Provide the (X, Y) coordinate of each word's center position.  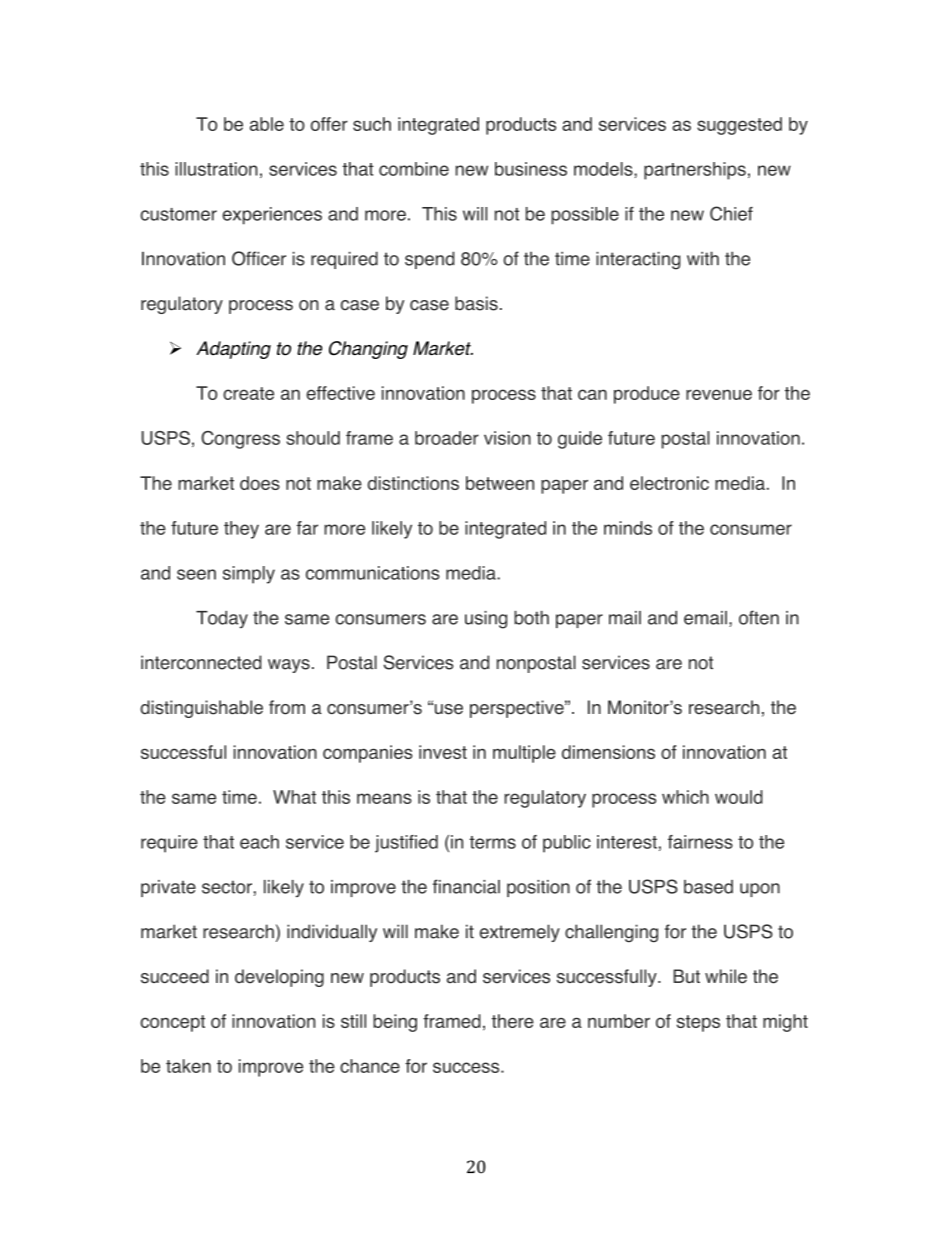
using (486, 620)
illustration (216, 169)
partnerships (695, 171)
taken (188, 1066)
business (531, 169)
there (513, 1021)
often (759, 617)
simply (249, 575)
